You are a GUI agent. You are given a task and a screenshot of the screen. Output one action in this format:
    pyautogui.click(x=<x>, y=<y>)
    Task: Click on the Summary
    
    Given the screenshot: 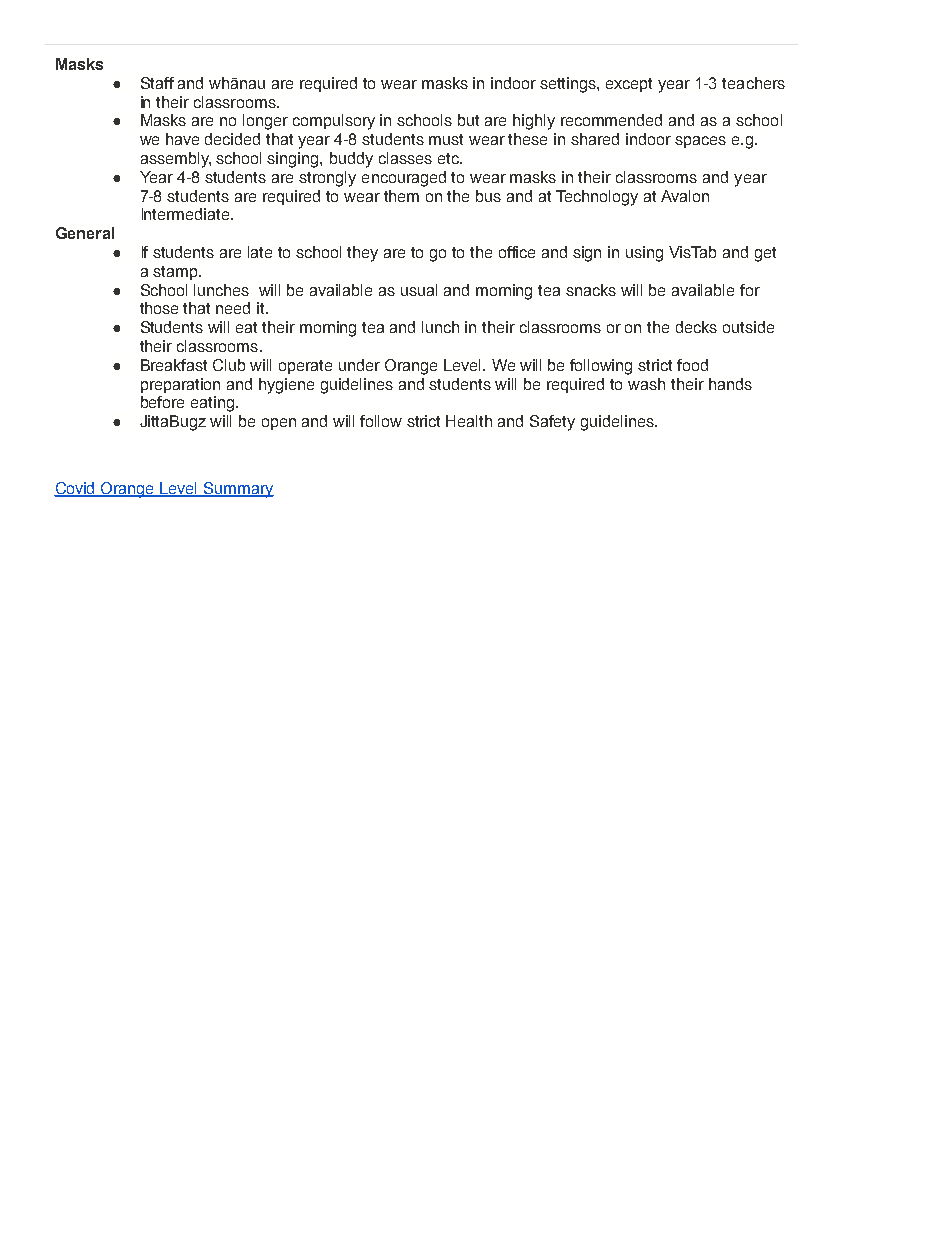 What is the action you would take?
    pyautogui.click(x=238, y=490)
